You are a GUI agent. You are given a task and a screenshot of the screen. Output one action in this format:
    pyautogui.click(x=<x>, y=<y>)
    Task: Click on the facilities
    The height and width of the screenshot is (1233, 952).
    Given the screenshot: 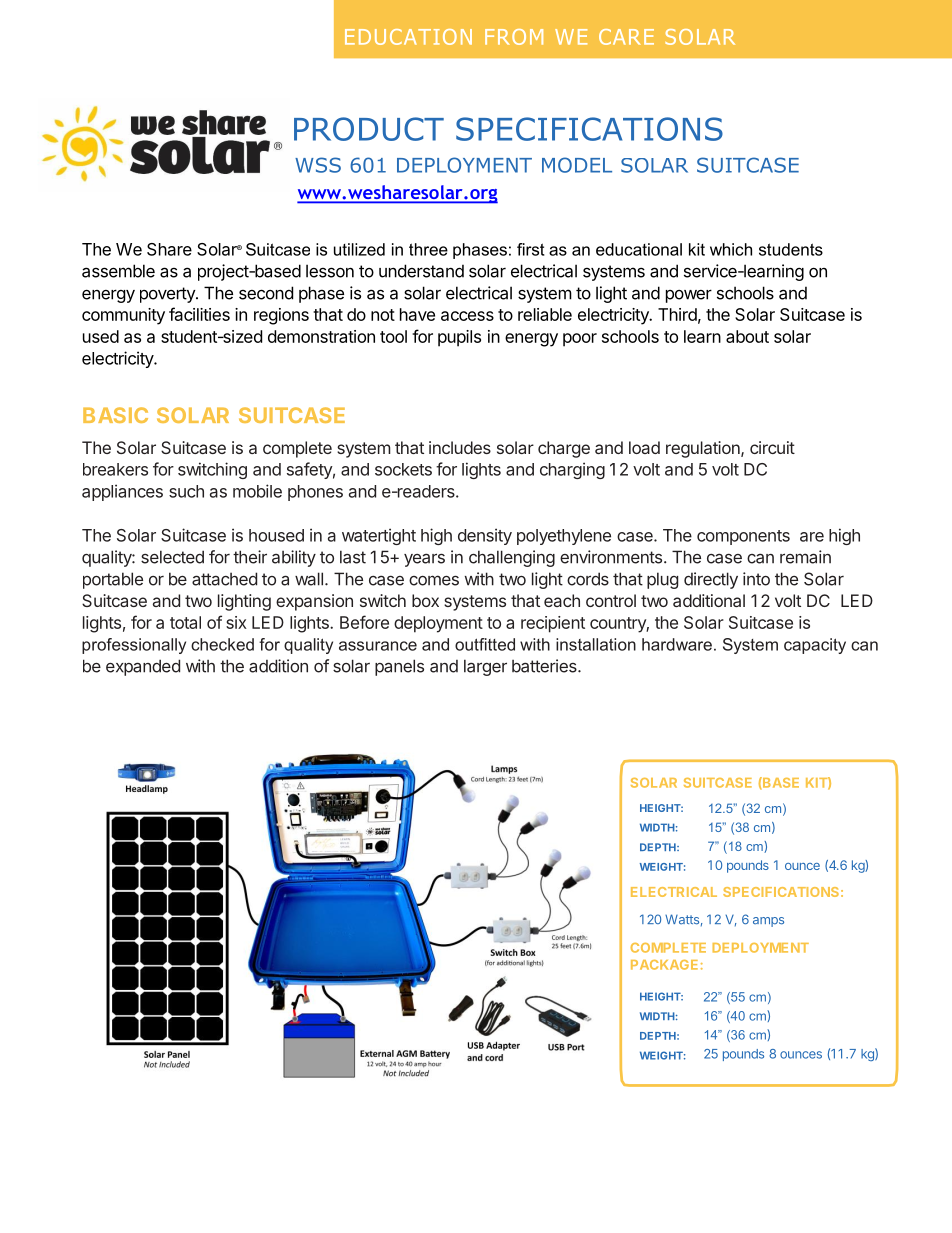 What is the action you would take?
    pyautogui.click(x=199, y=314)
